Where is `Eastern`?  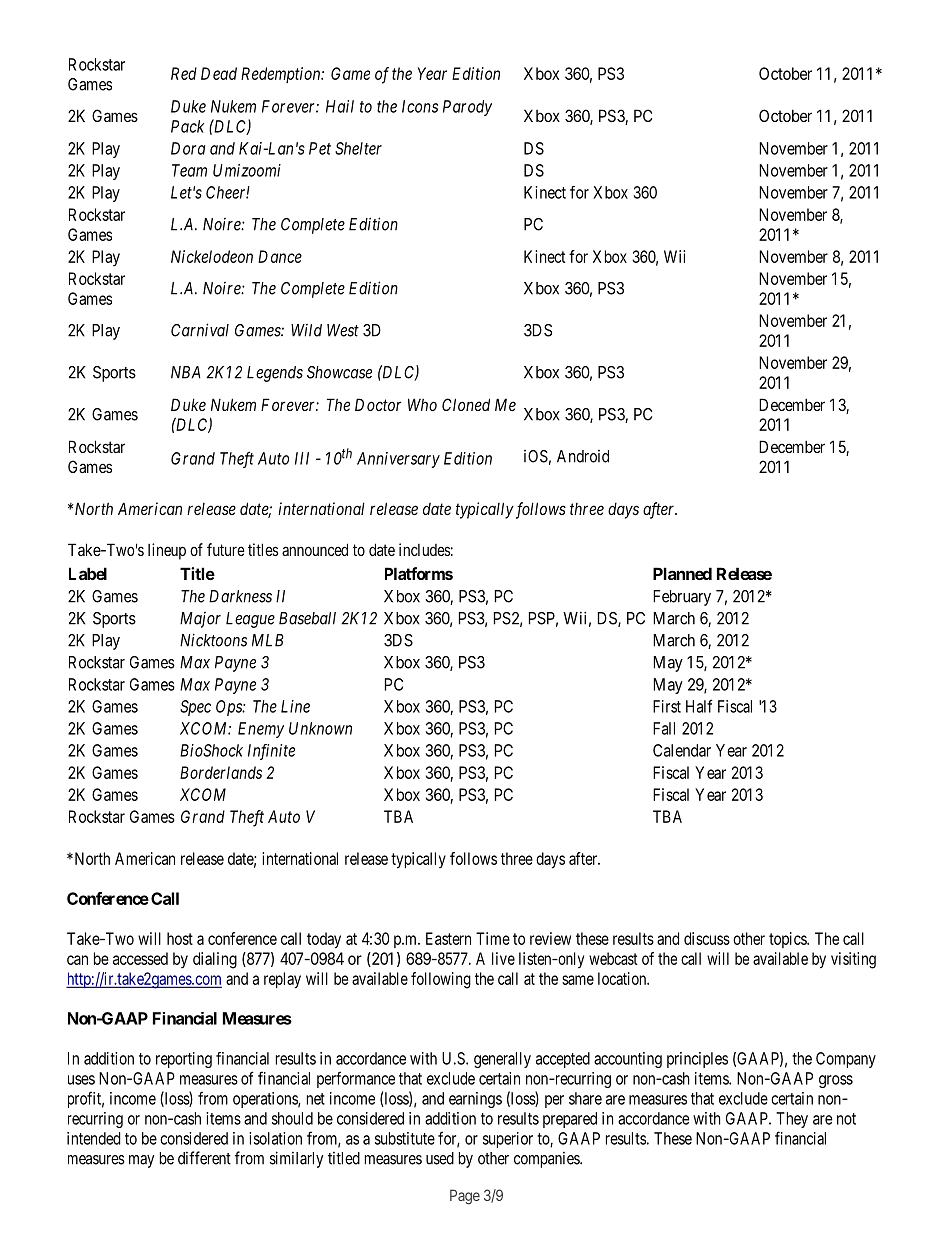 Eastern is located at coordinates (448, 938).
